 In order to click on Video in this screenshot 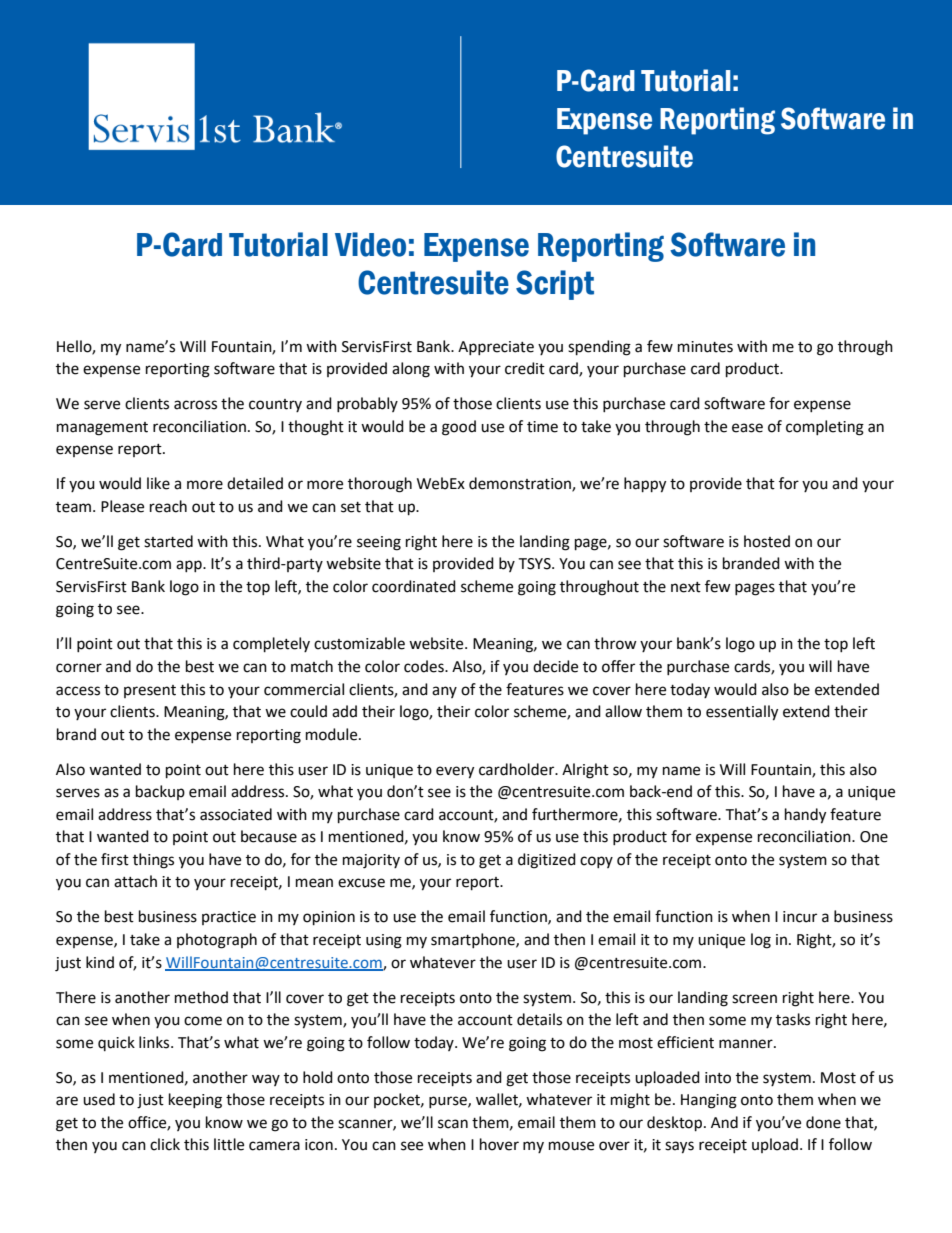, I will do `click(370, 244)`.
